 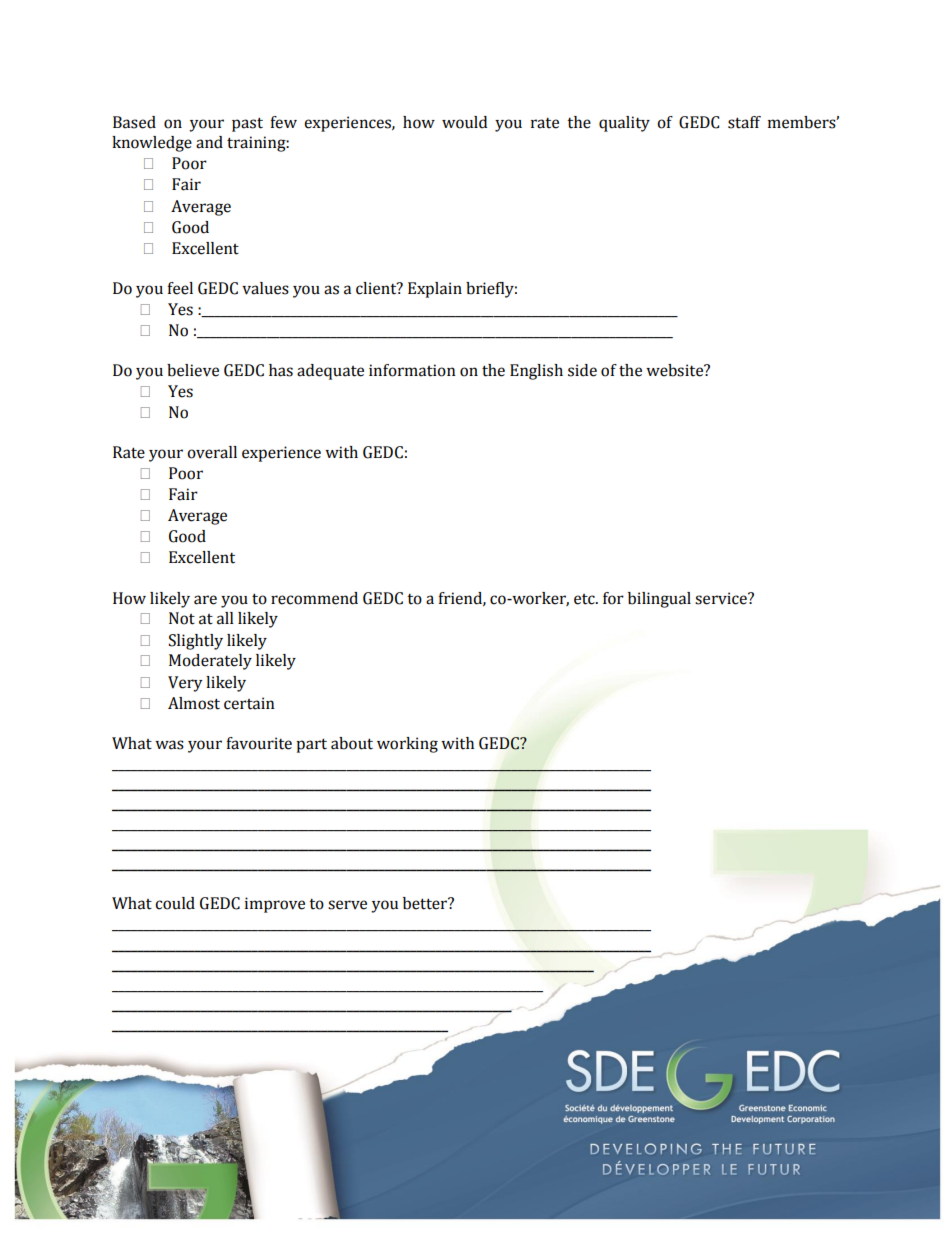 What do you see at coordinates (624, 124) in the screenshot?
I see `quality` at bounding box center [624, 124].
